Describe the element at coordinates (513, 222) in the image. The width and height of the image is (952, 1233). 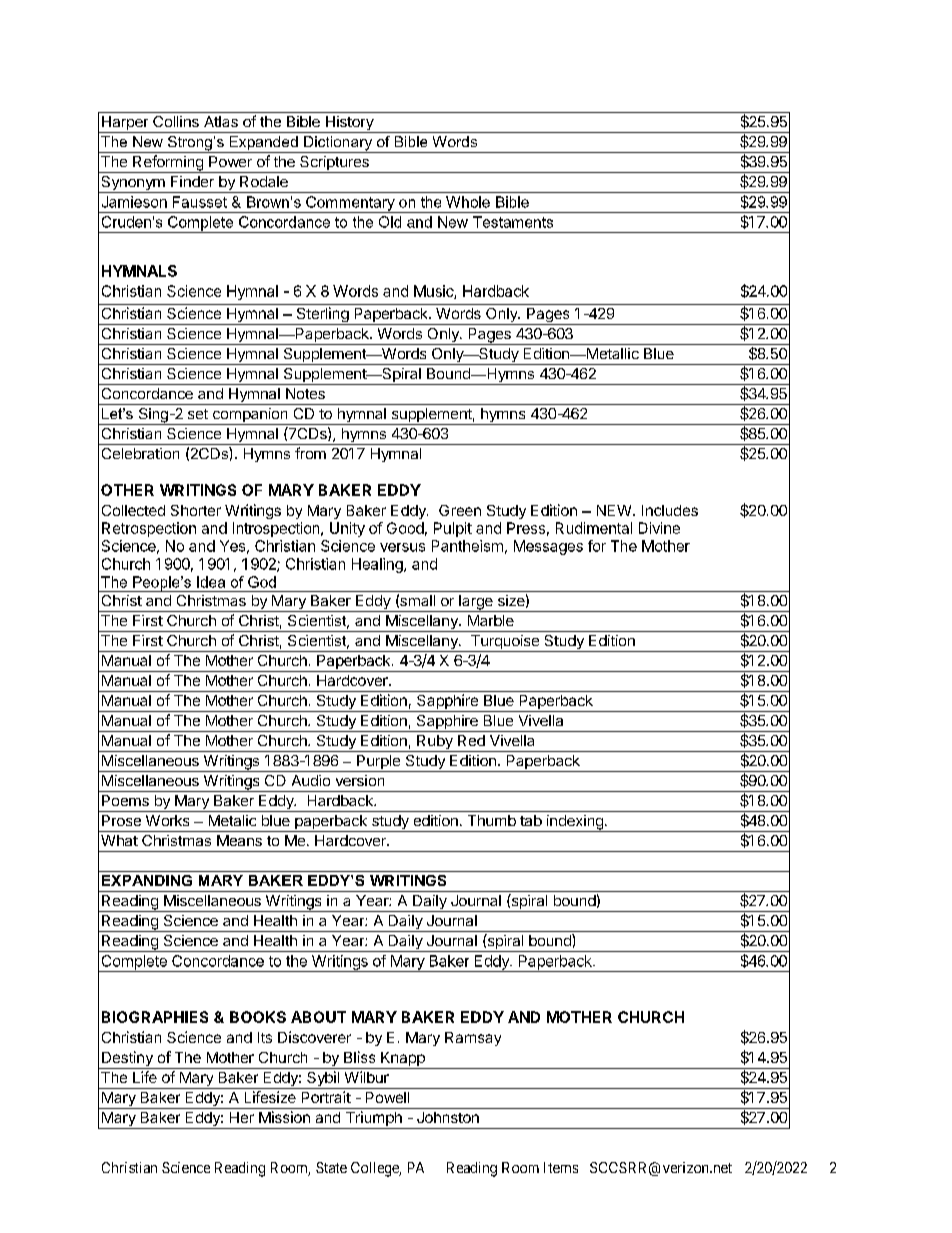
I see `Testaments` at that location.
